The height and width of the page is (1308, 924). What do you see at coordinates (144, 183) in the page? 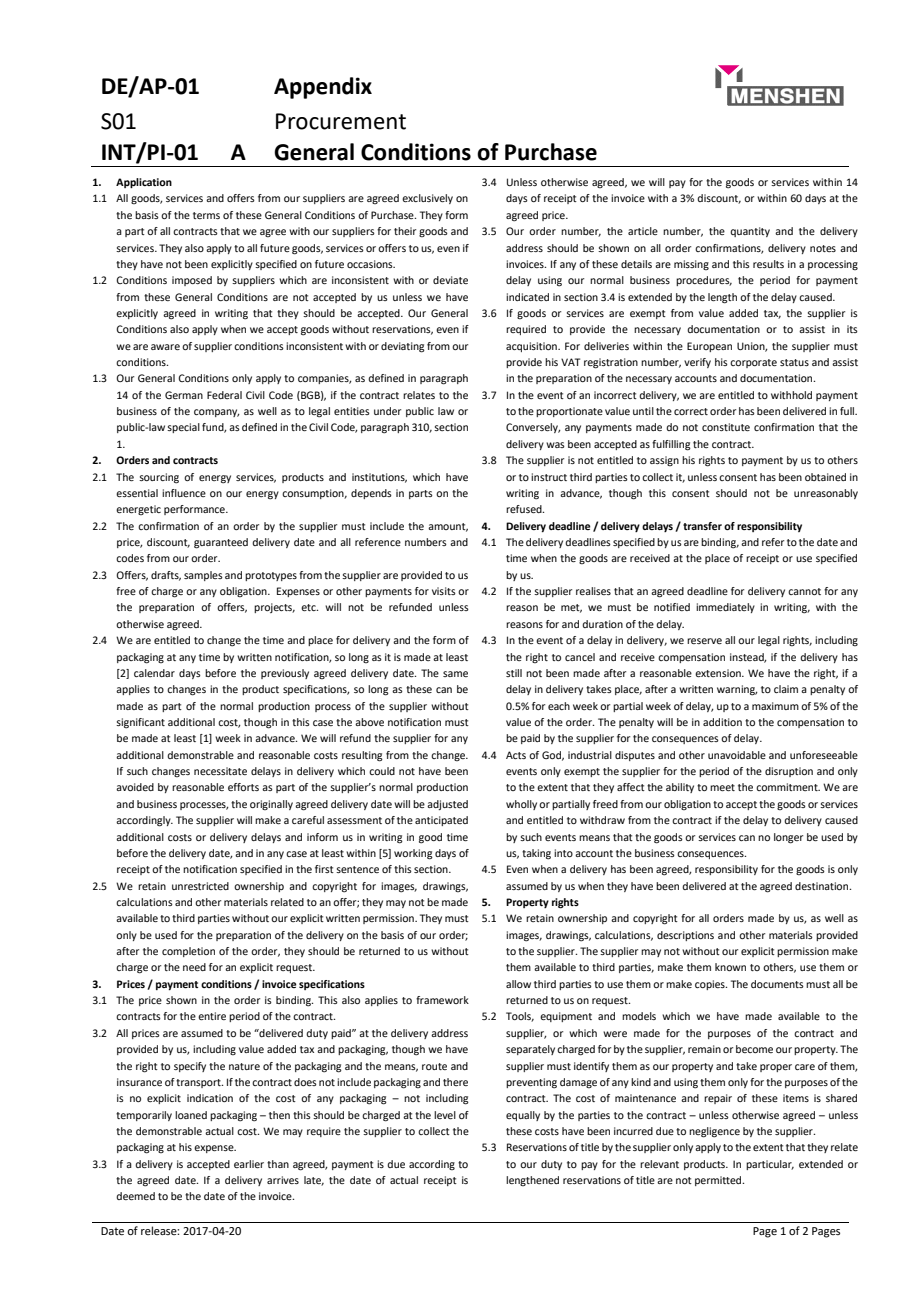
I see `Application` at bounding box center [144, 183].
